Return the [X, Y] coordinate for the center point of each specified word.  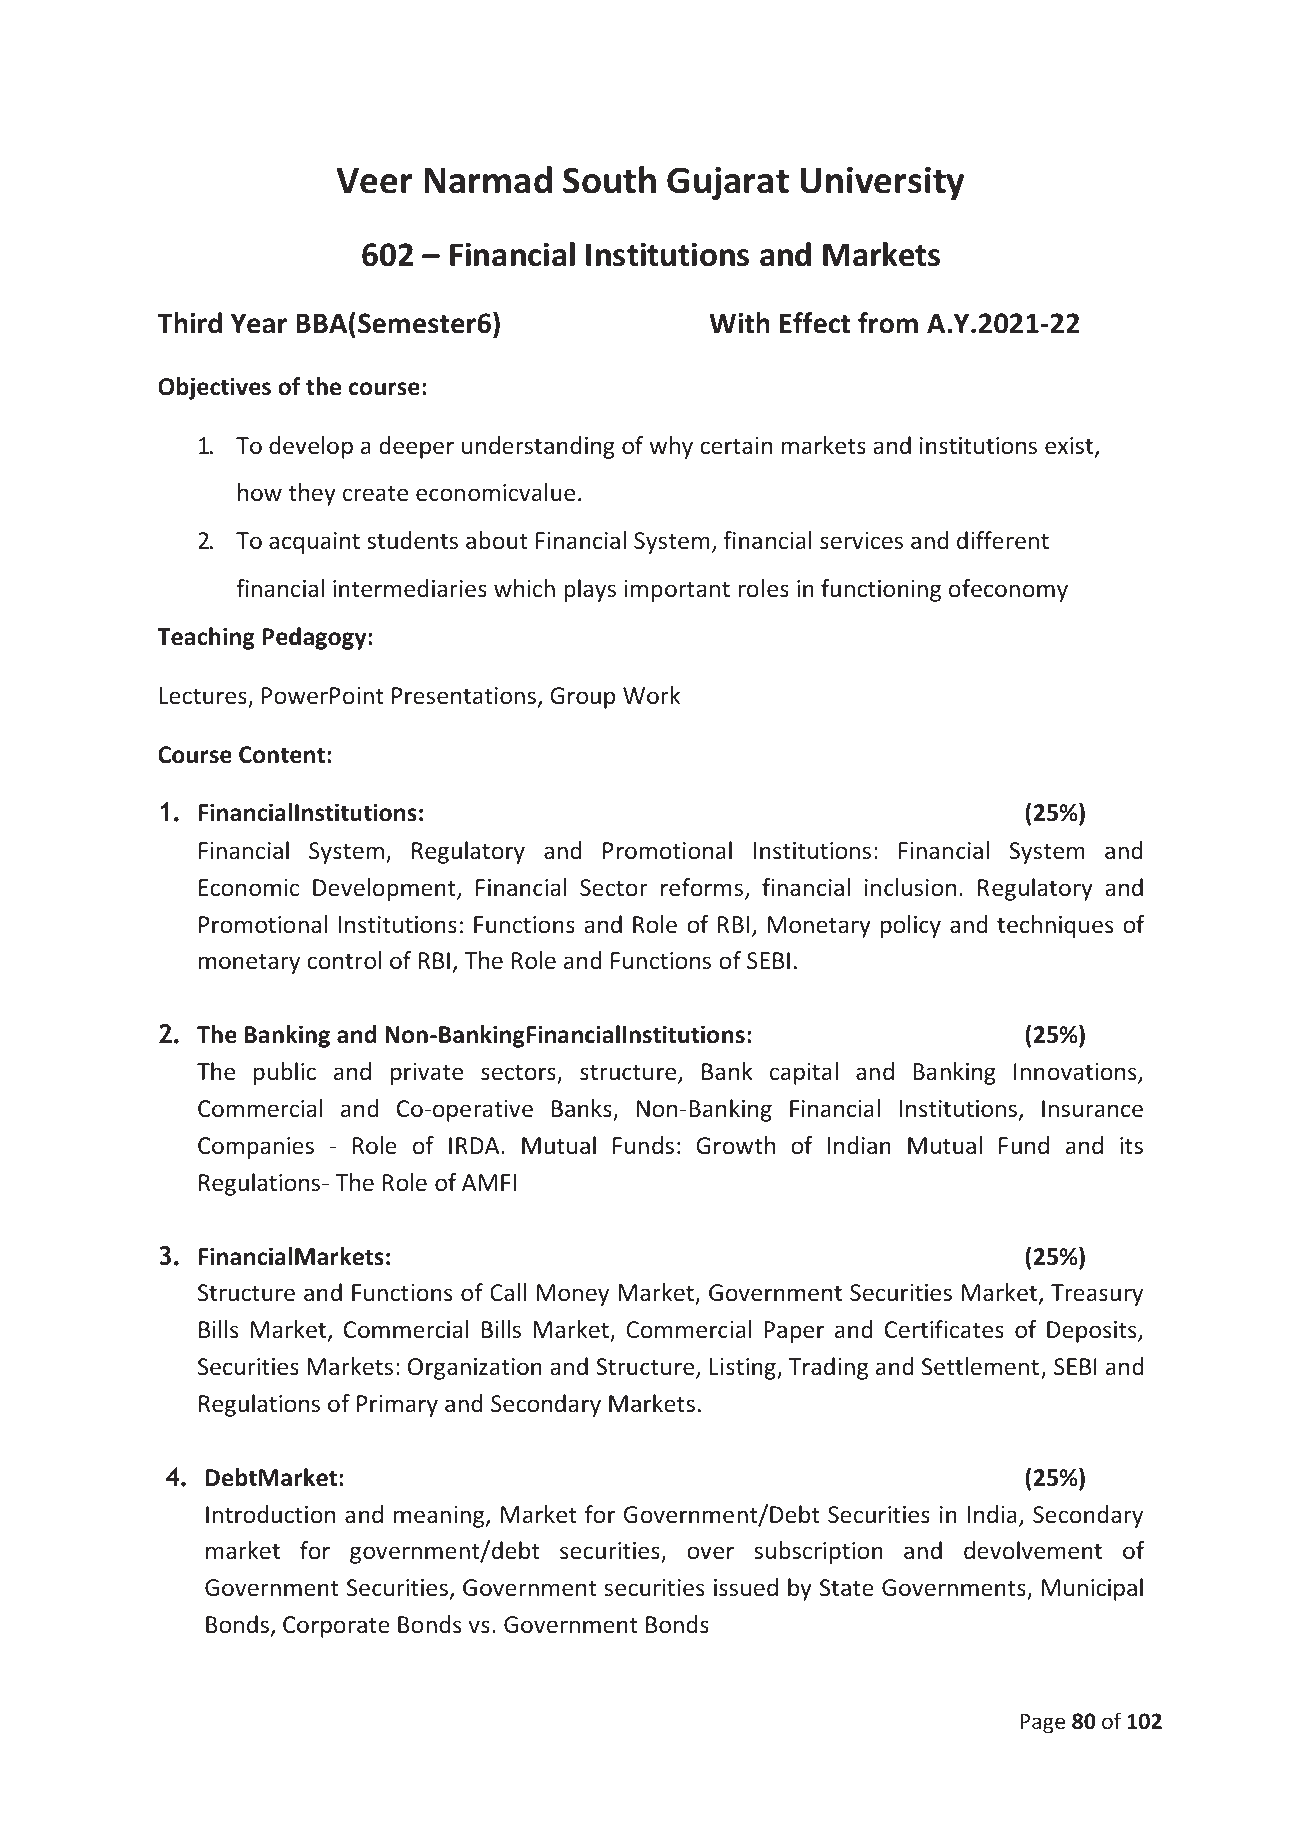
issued [746, 1587]
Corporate [336, 1627]
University [882, 183]
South [609, 180]
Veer [374, 181]
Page [1042, 1723]
